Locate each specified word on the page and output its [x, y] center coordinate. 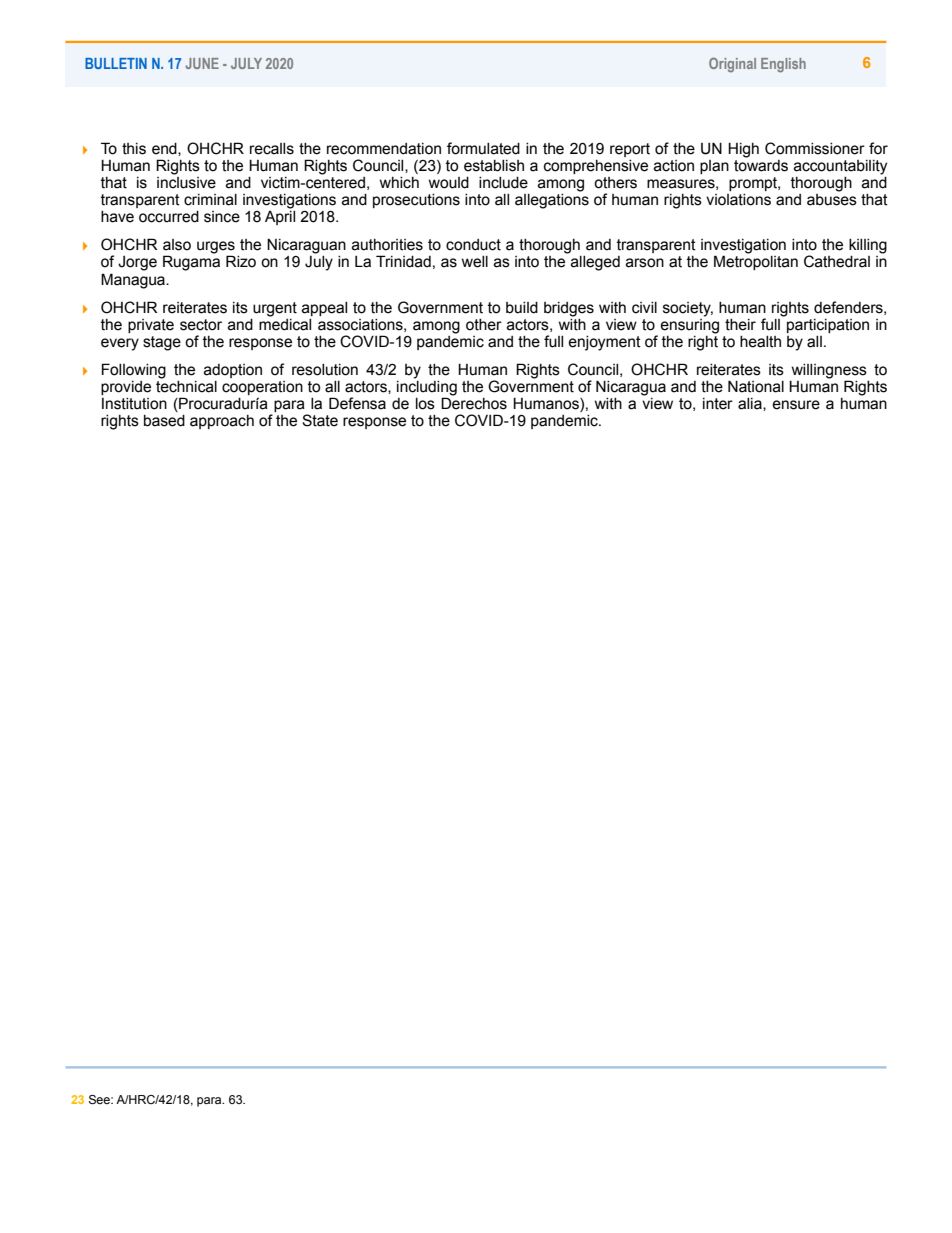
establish [494, 166]
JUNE [202, 63]
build [522, 308]
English [783, 65]
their [740, 325]
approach [222, 422]
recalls [272, 149]
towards [761, 164]
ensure [796, 405]
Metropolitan [756, 262]
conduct [473, 245]
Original [732, 65]
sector [201, 325]
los [425, 404]
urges [216, 248]
